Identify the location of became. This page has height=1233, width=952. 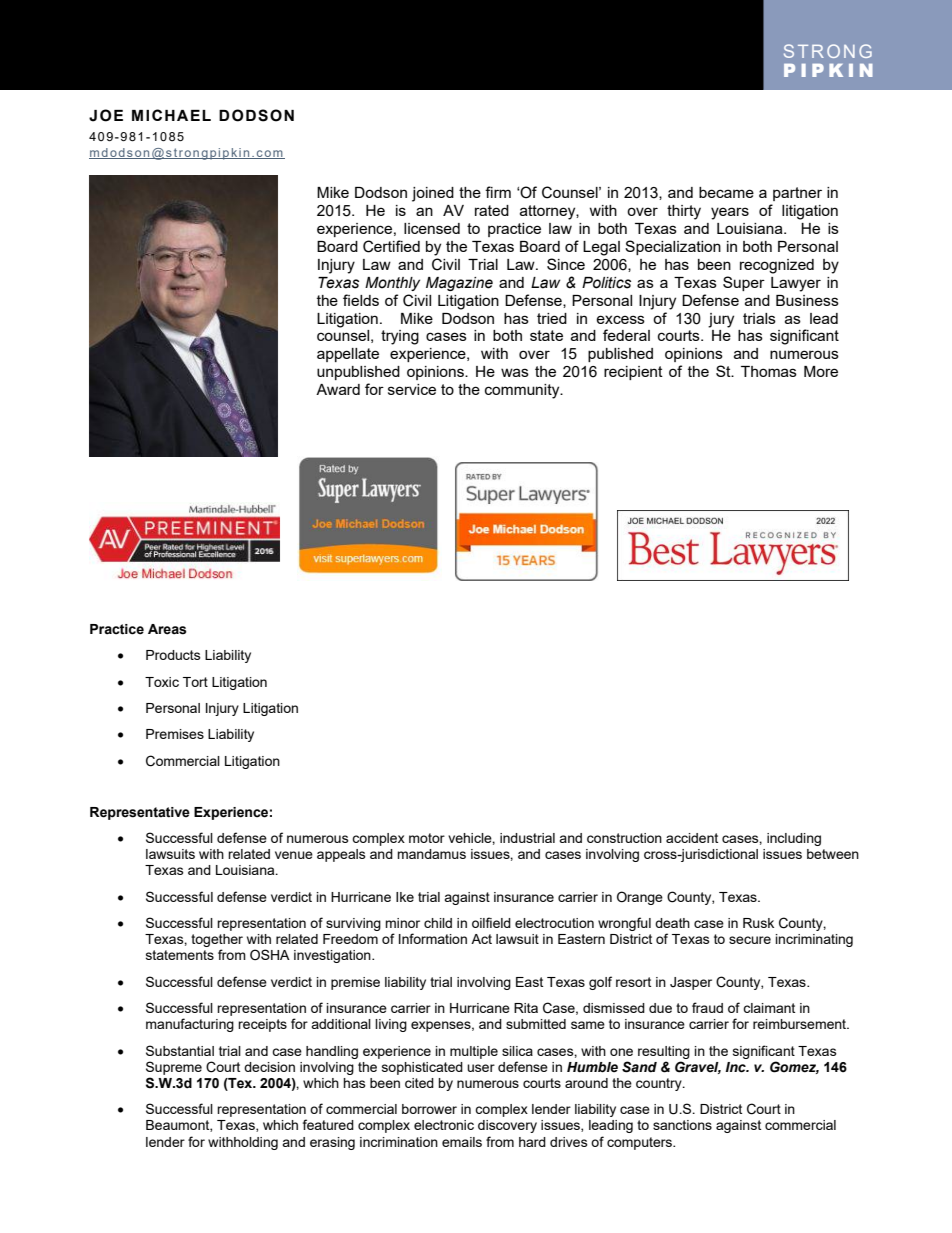
(726, 192).
